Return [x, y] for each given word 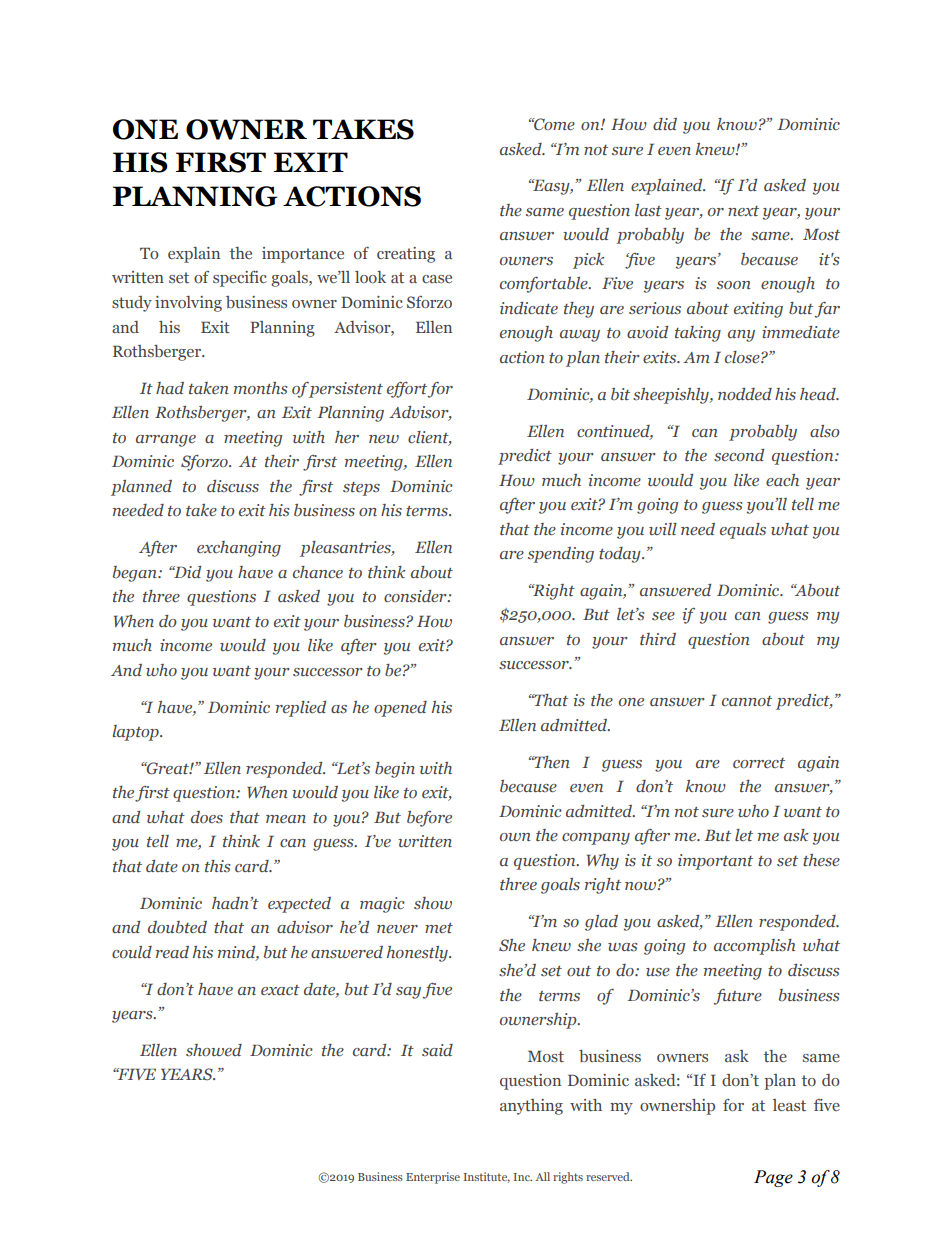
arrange [166, 441]
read [172, 952]
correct [759, 763]
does [207, 817]
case [437, 279]
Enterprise [433, 1178]
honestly [418, 954]
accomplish [754, 947]
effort [407, 390]
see [663, 616]
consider [416, 596]
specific [240, 279]
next [743, 211]
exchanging [239, 549]
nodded [745, 394]
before [429, 819]
